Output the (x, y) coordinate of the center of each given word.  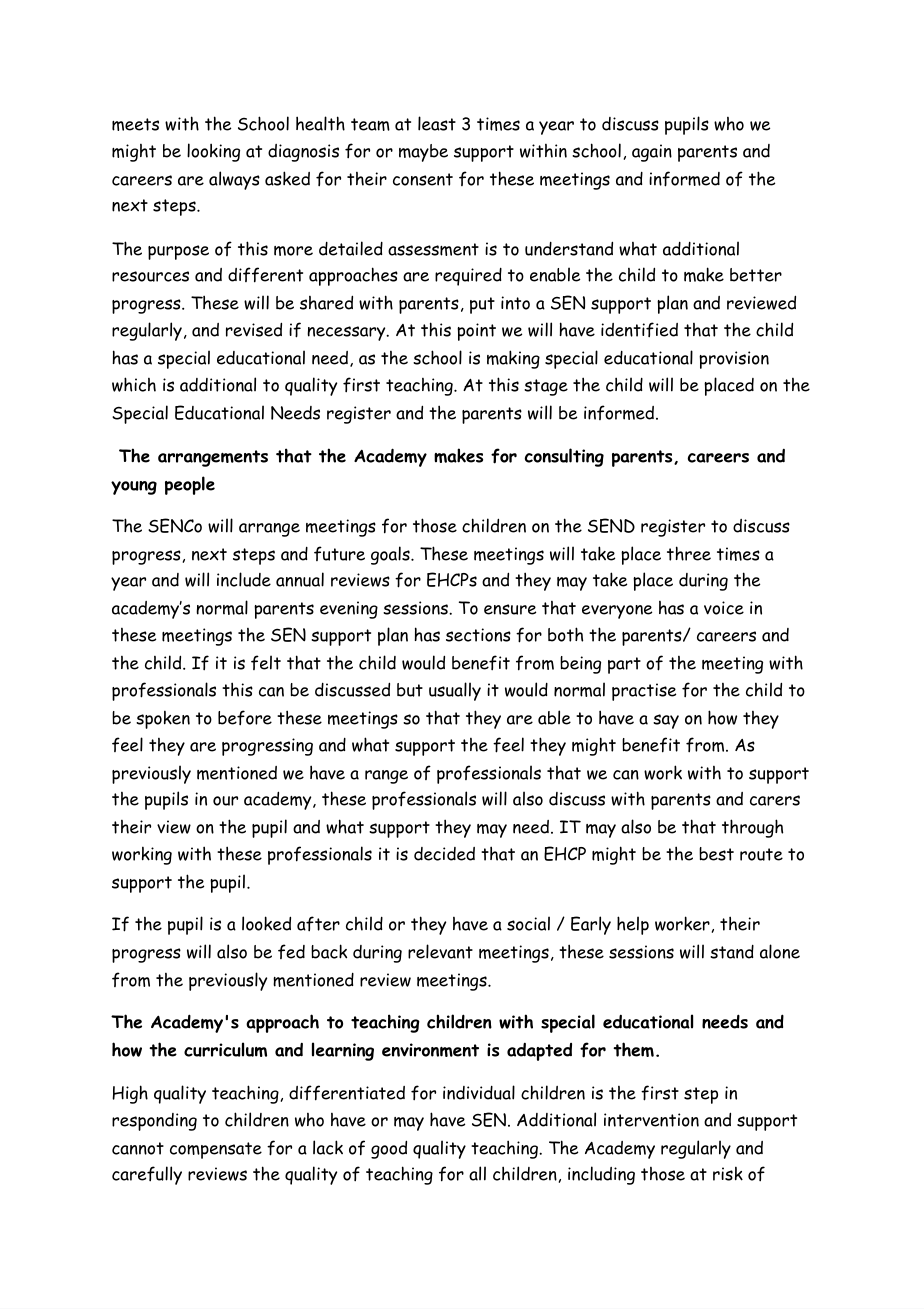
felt (266, 662)
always (234, 180)
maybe (423, 153)
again (652, 153)
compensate (216, 1150)
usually (455, 691)
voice (724, 608)
